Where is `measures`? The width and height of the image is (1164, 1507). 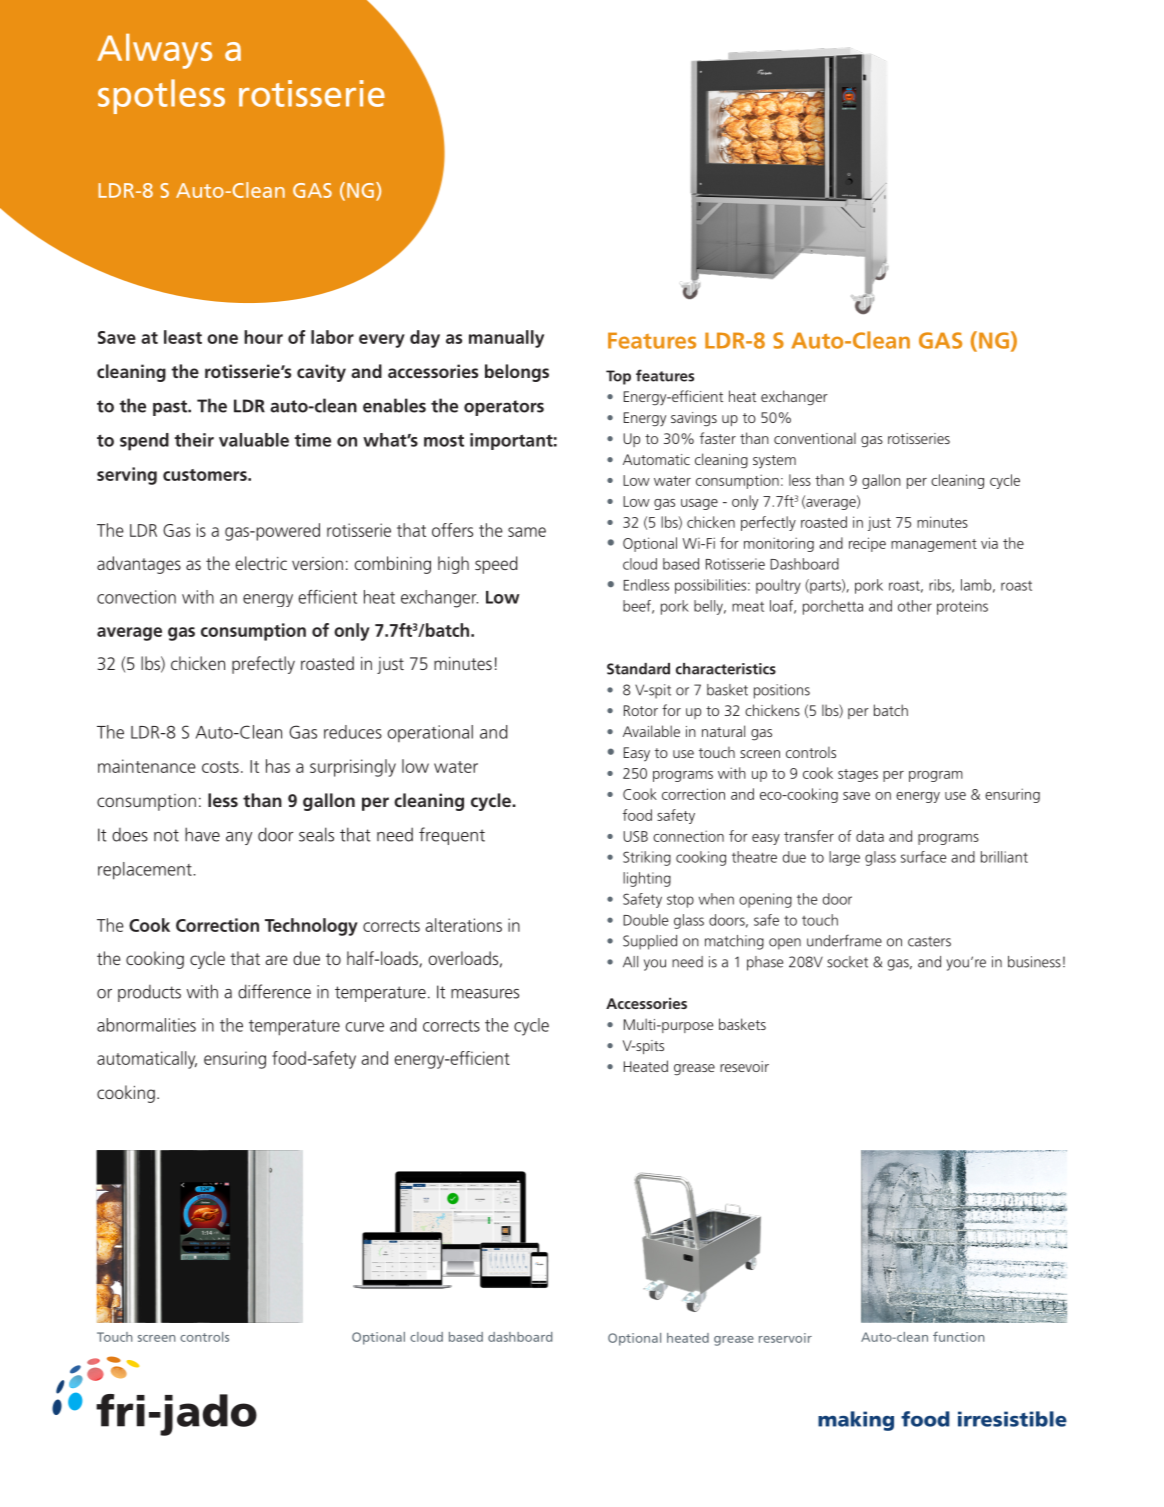 measures is located at coordinates (485, 994).
